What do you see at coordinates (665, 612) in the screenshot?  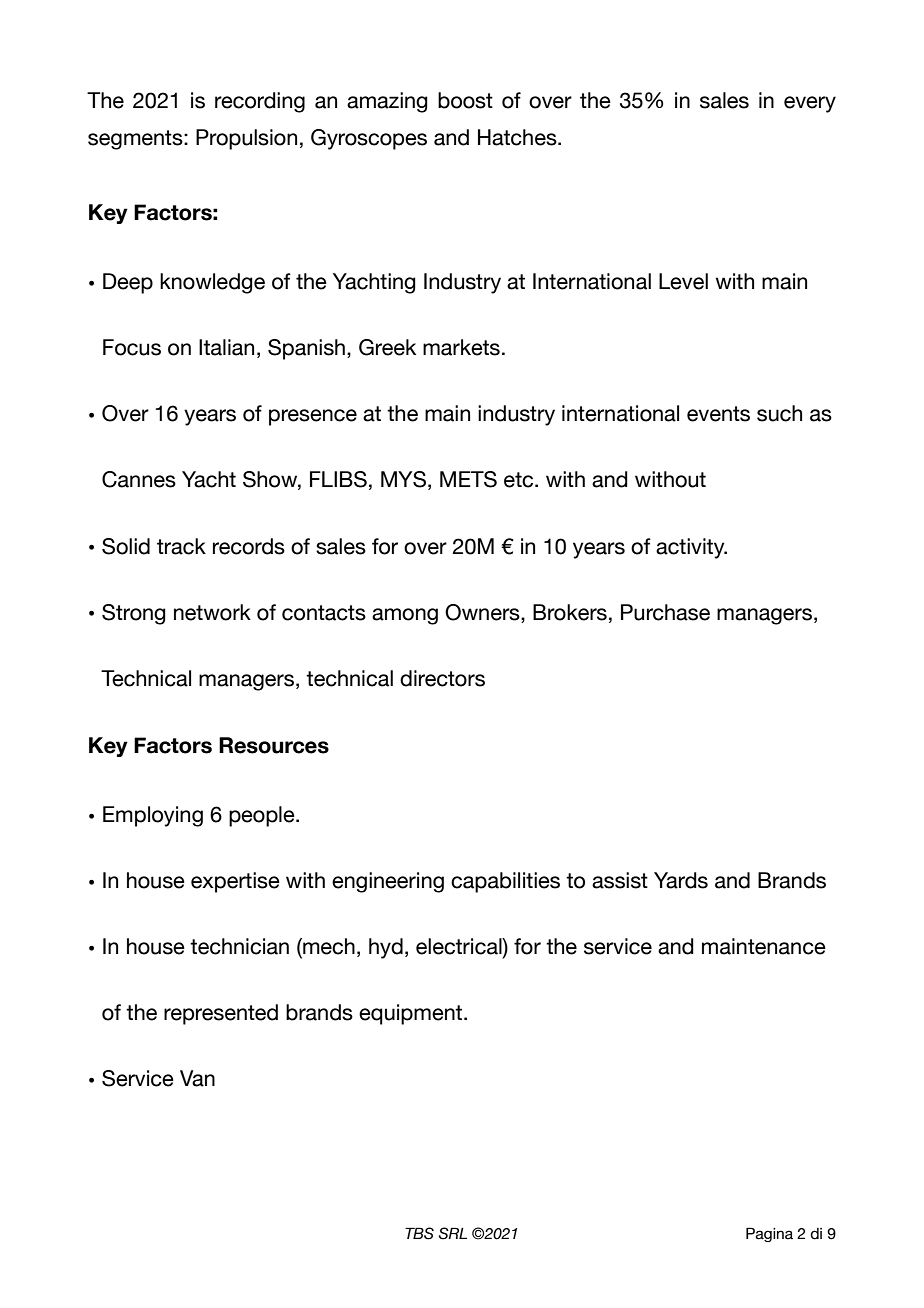 I see `Purchase` at bounding box center [665, 612].
